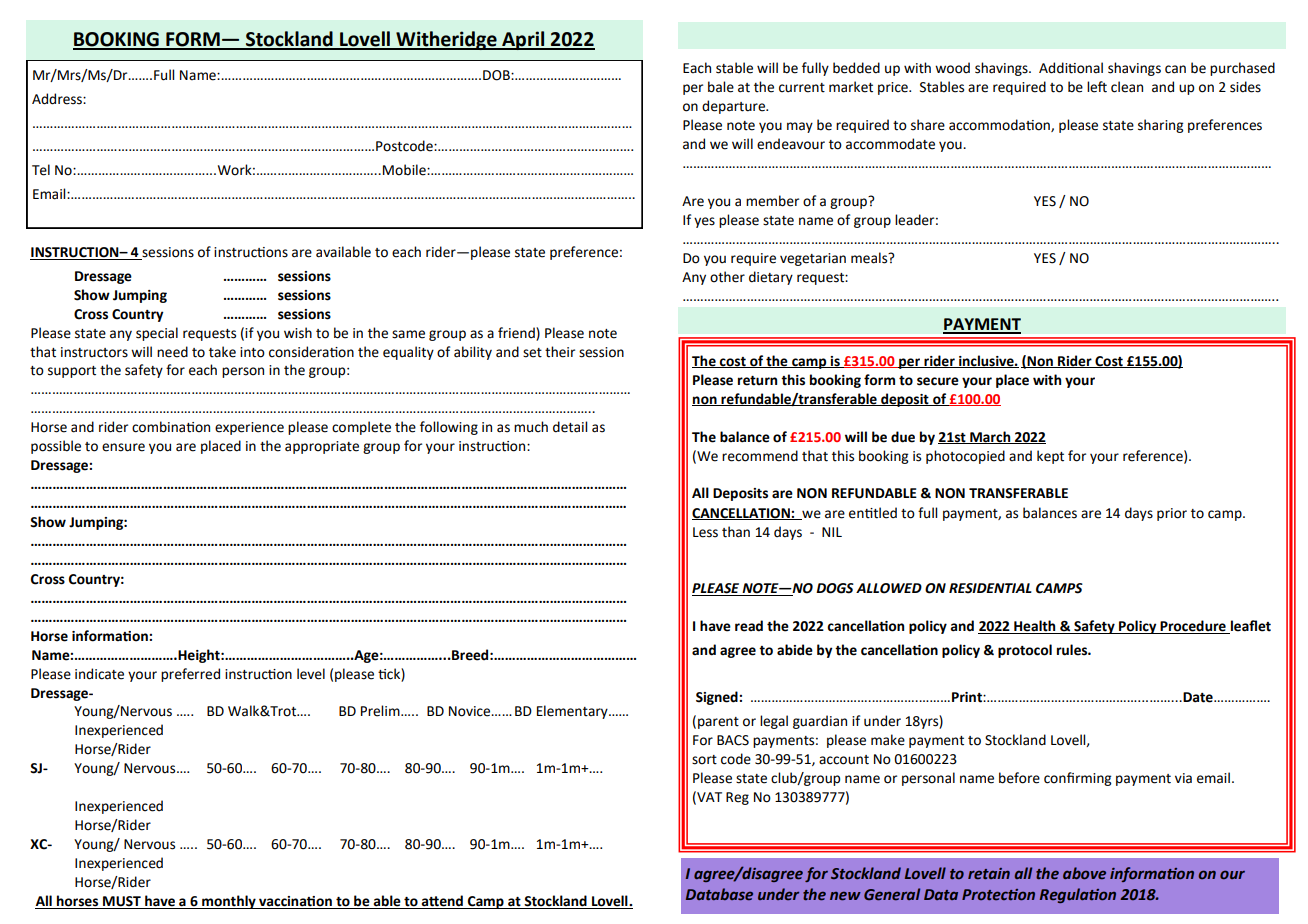  What do you see at coordinates (870, 258) in the image?
I see `meals` at bounding box center [870, 258].
